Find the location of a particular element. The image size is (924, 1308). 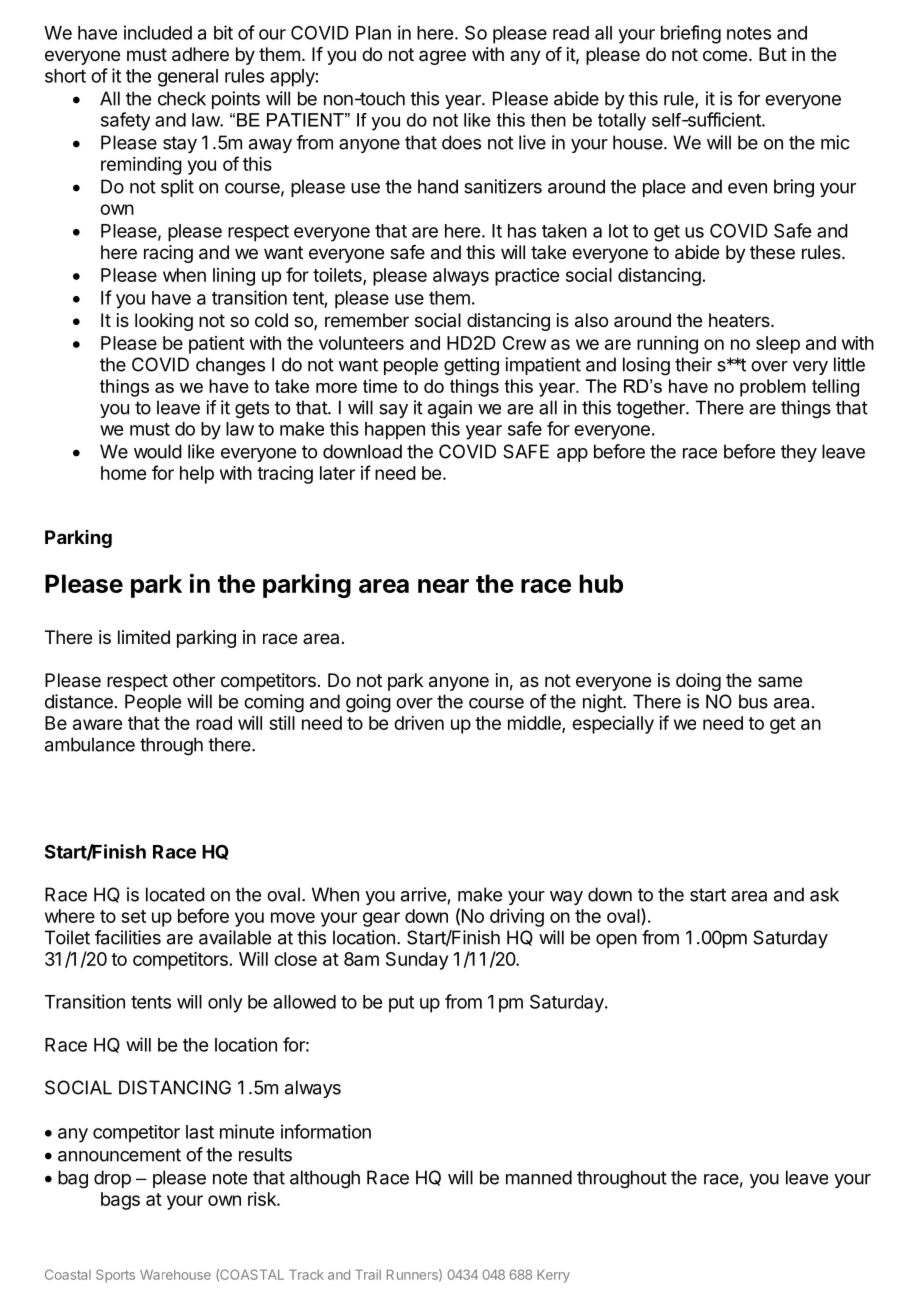

agree is located at coordinates (442, 57).
